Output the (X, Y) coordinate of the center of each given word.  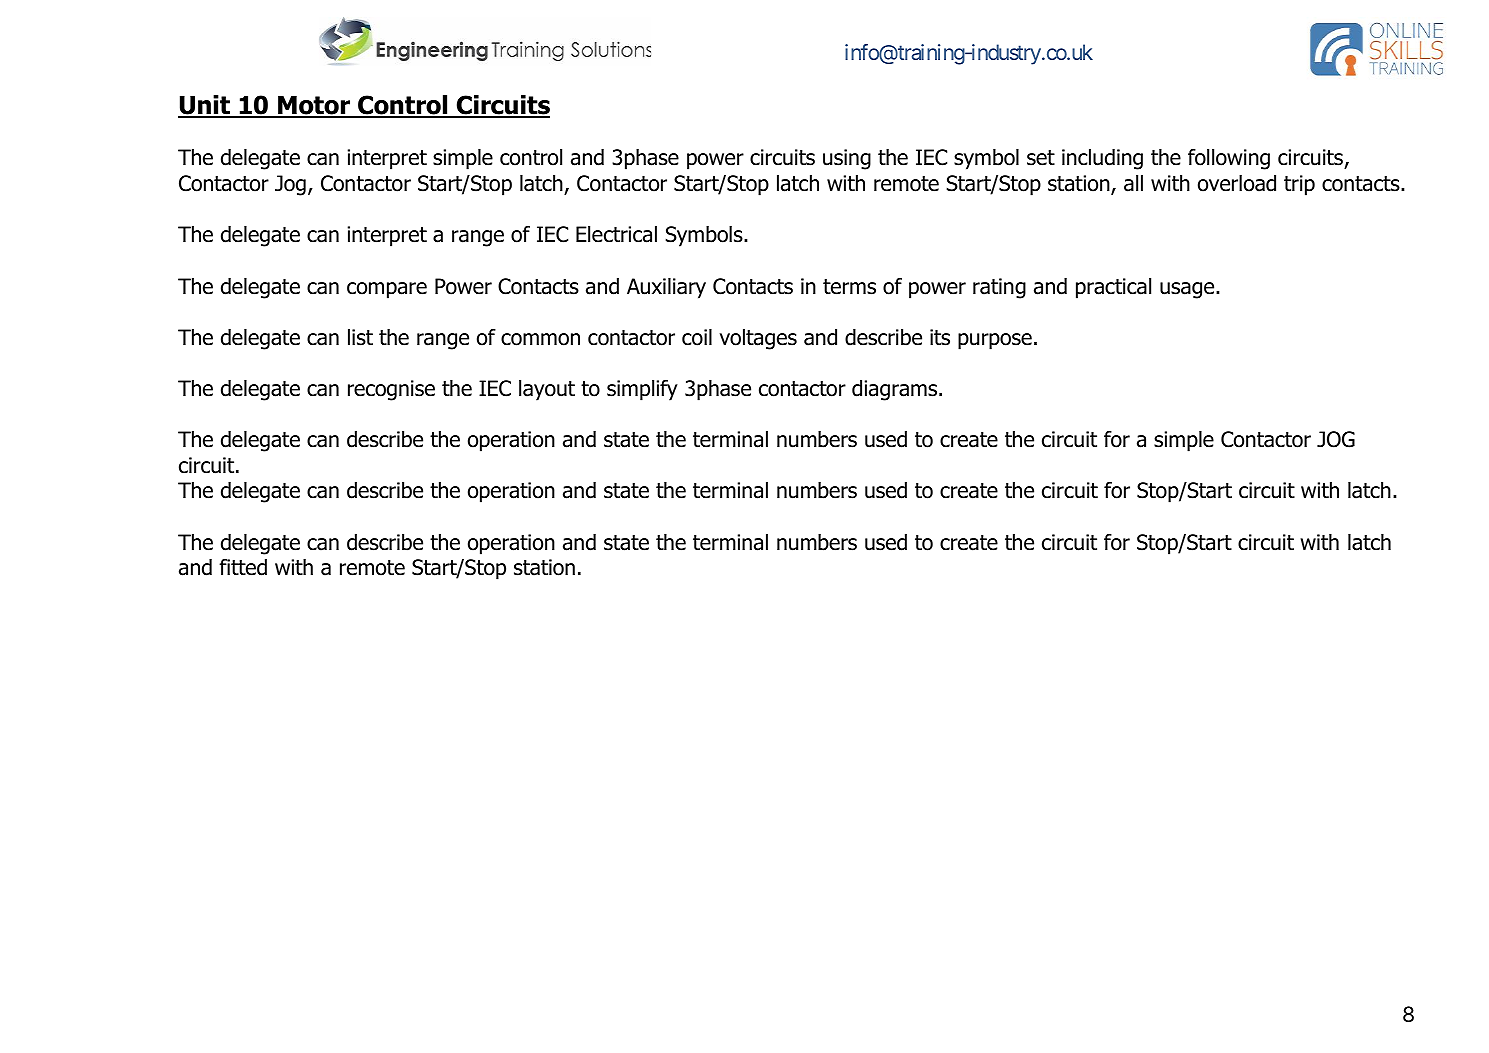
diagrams (896, 390)
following (1229, 159)
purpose (995, 341)
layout (547, 390)
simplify (642, 390)
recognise (391, 390)
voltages (758, 339)
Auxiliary (666, 288)
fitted (243, 567)
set (1041, 158)
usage (1188, 290)
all (1133, 183)
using (847, 159)
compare (387, 290)
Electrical (616, 234)
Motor (314, 106)
